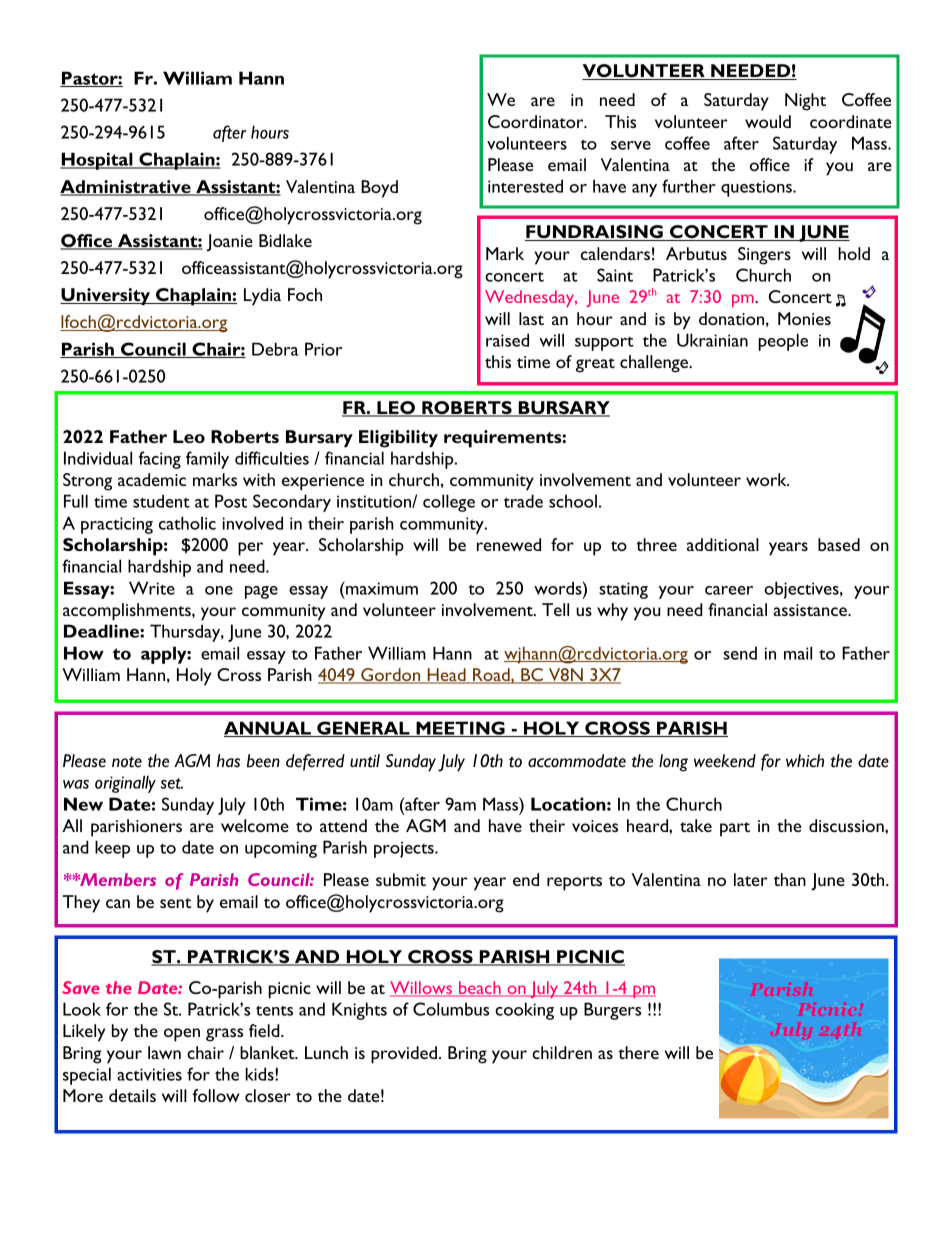 The height and width of the image is (1233, 952). I want to click on weekend, so click(725, 761).
